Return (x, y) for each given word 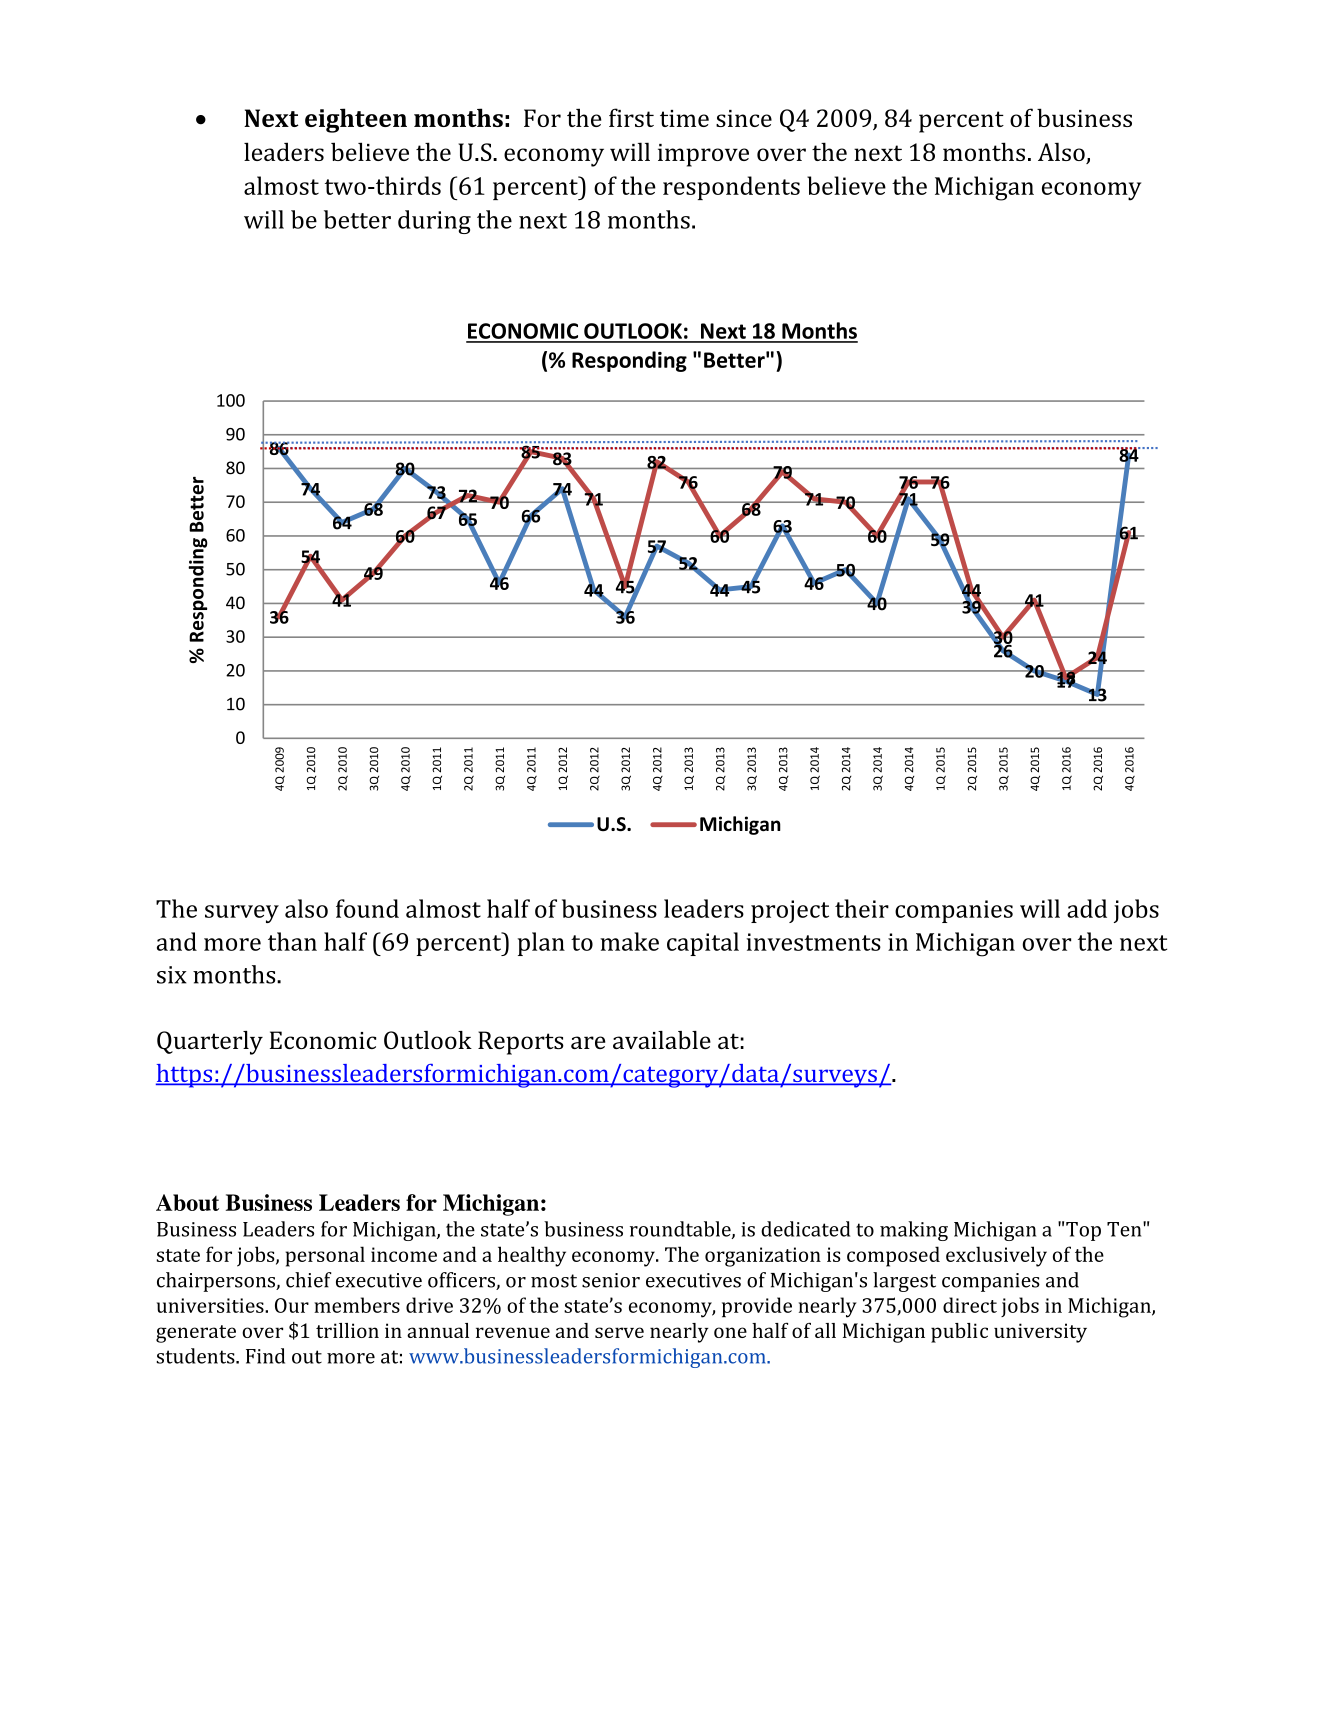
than (292, 941)
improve (703, 155)
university (1040, 1333)
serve (619, 1332)
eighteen (356, 120)
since (744, 118)
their (862, 908)
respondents (731, 188)
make (629, 941)
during (434, 222)
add (1087, 908)
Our (292, 1305)
